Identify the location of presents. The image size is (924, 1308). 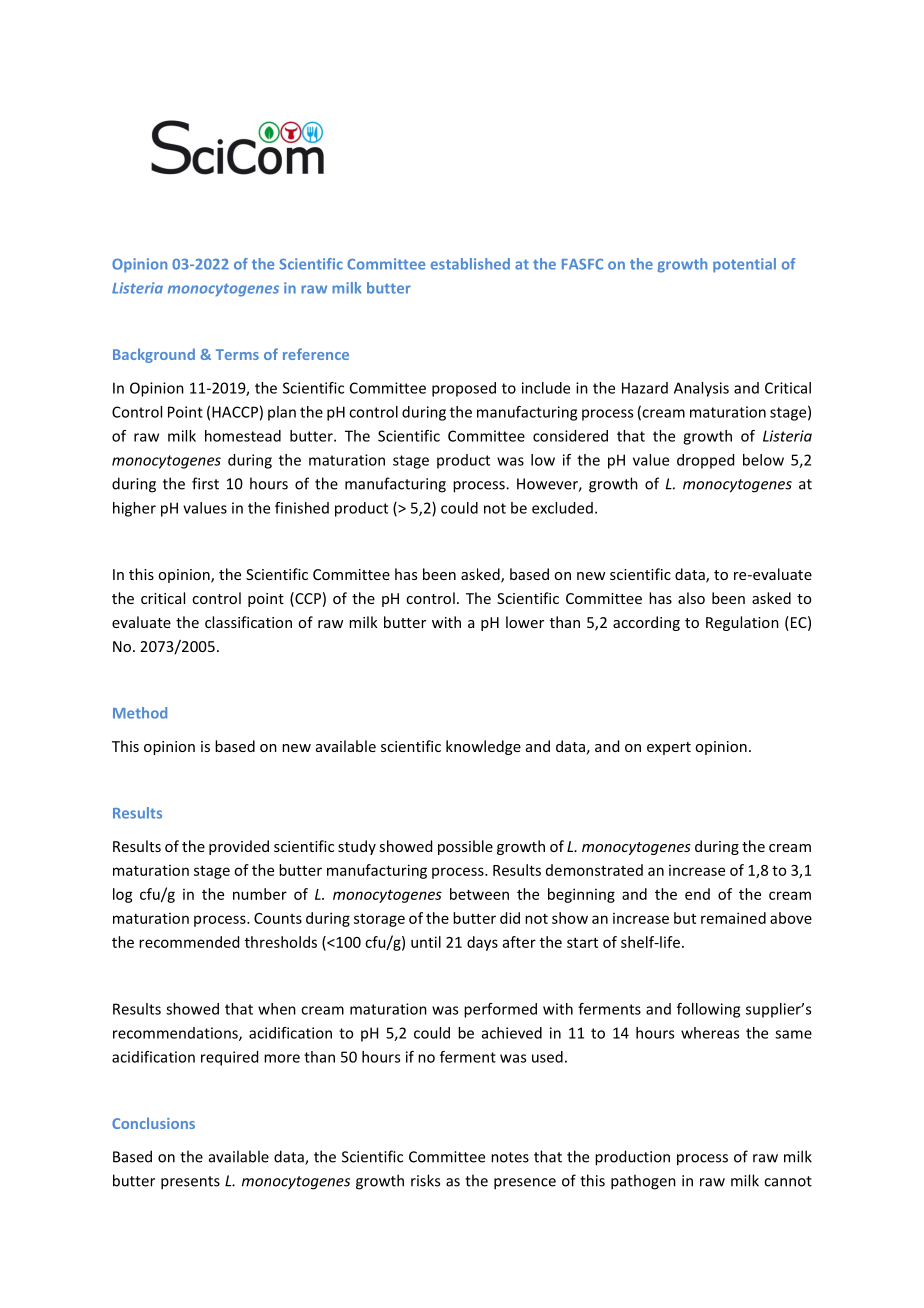
(190, 1183).
